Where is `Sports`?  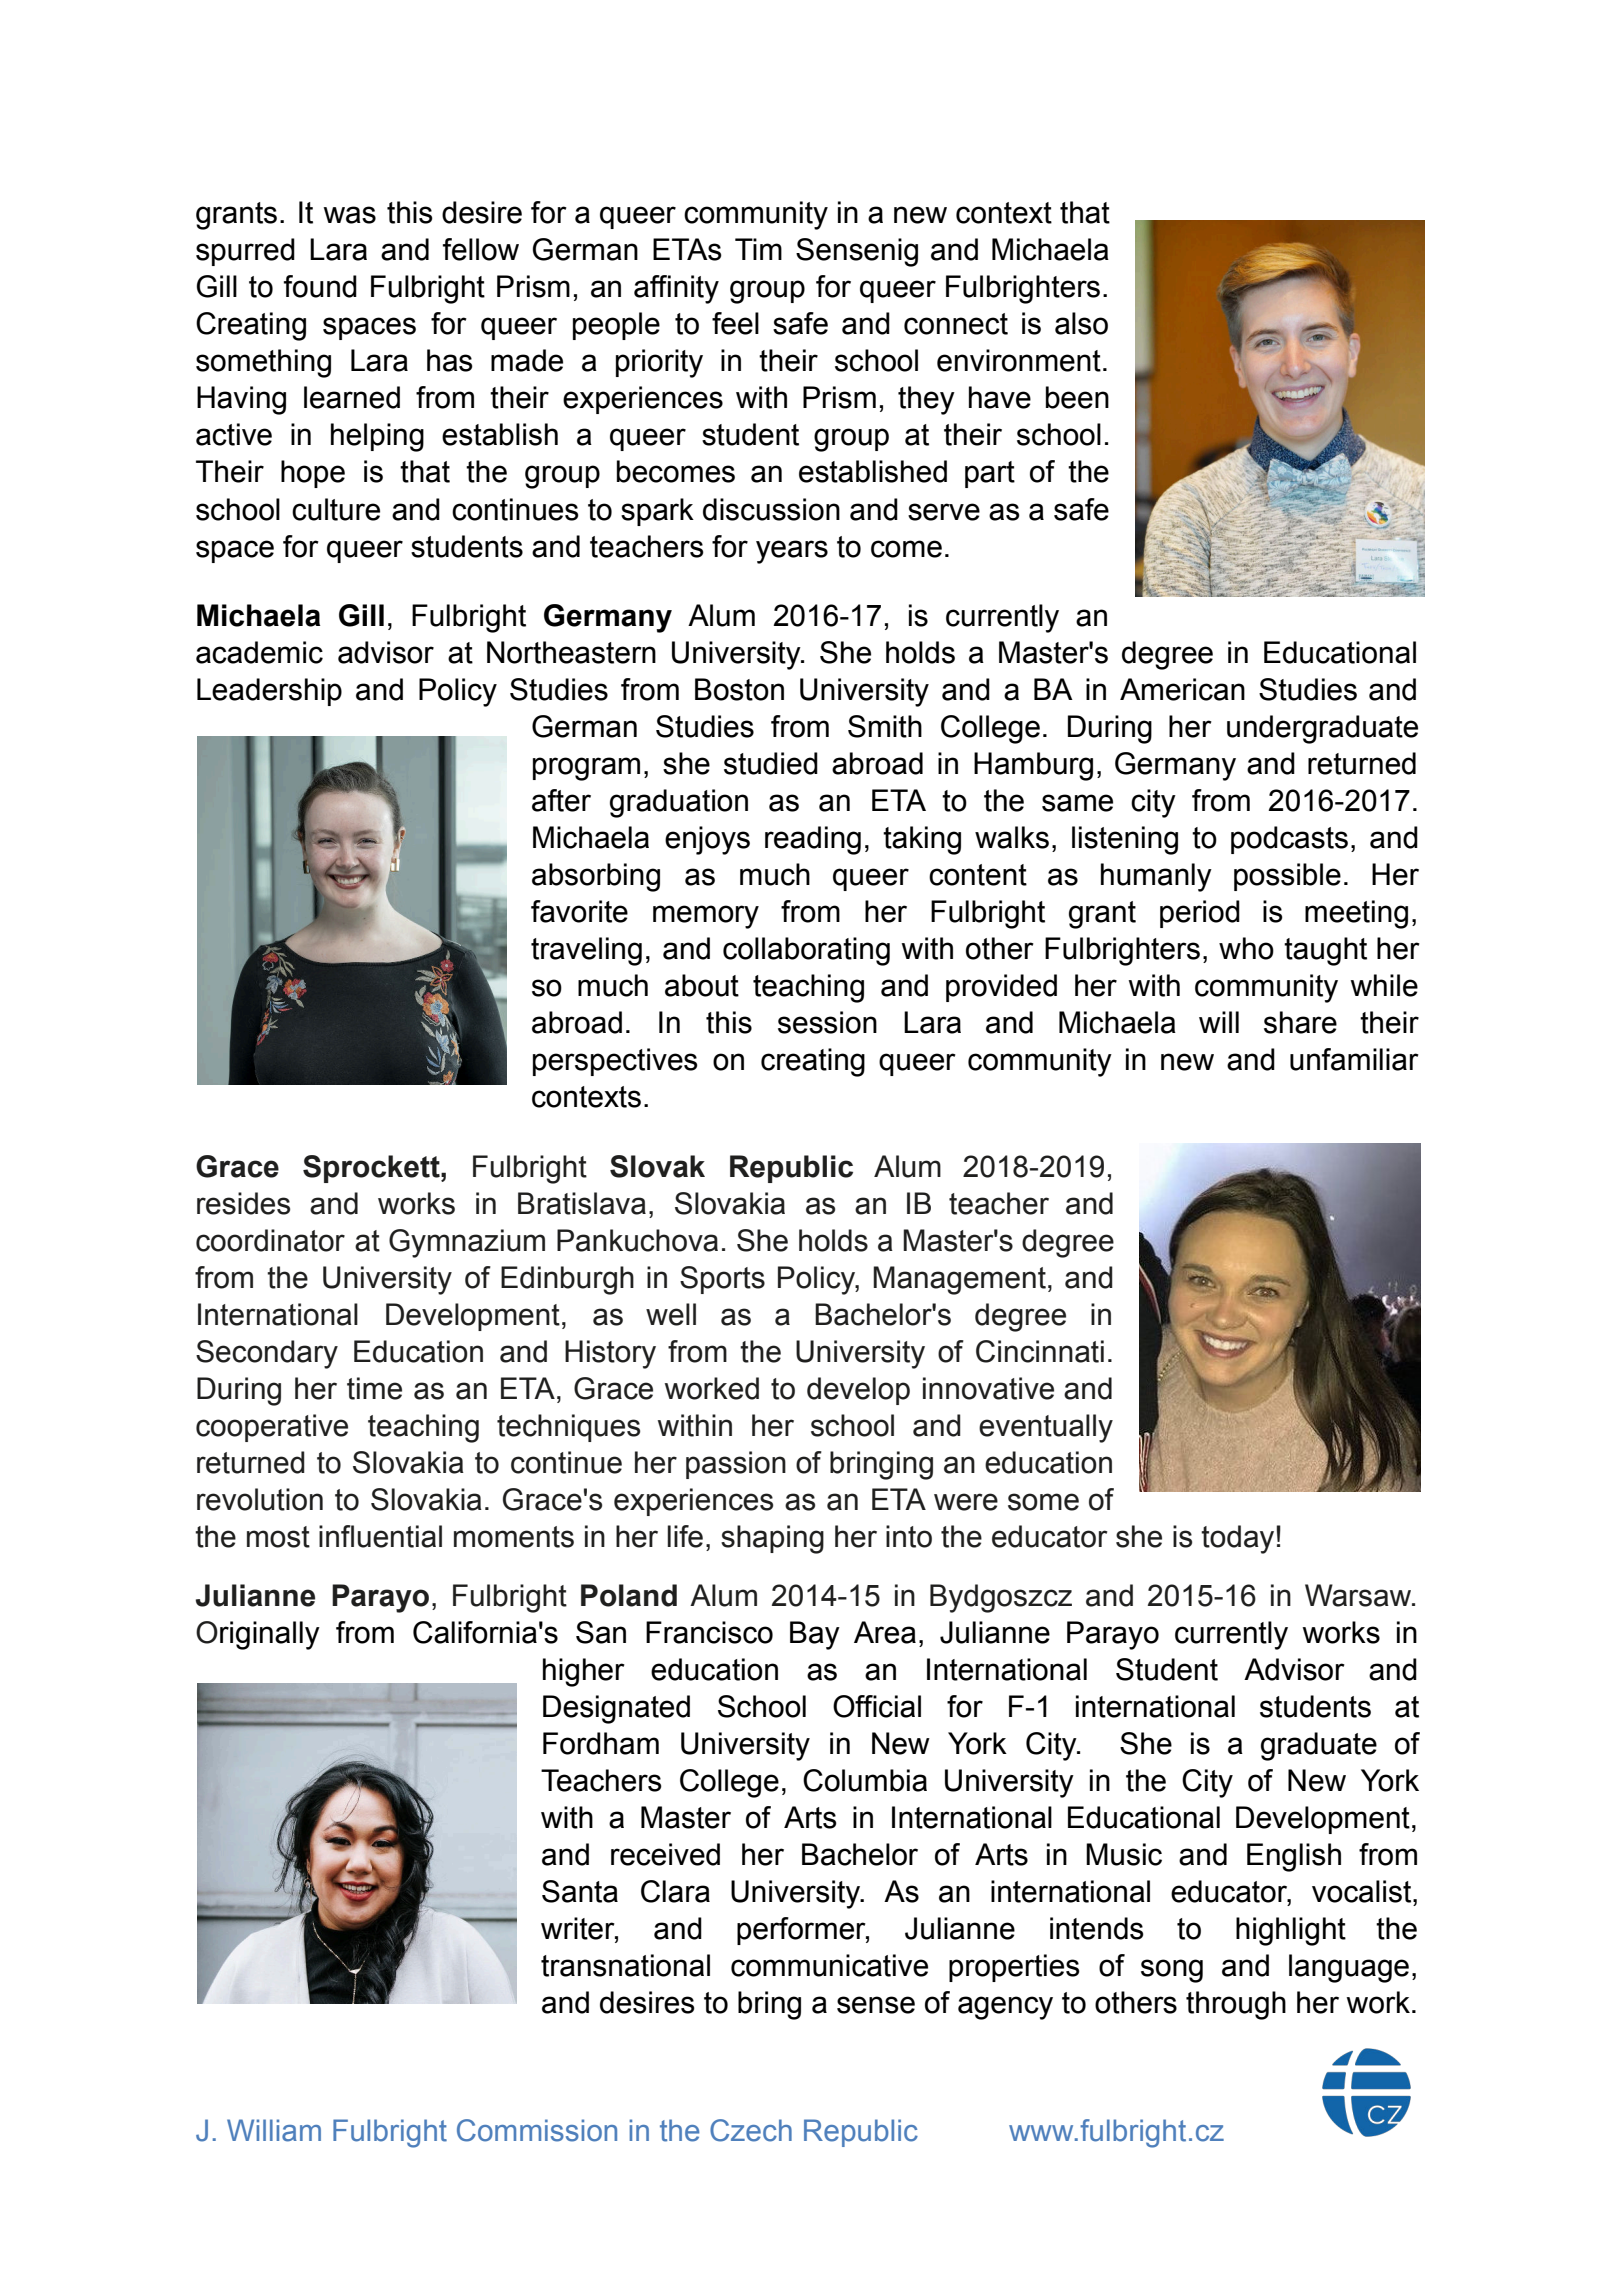 Sports is located at coordinates (722, 1280).
